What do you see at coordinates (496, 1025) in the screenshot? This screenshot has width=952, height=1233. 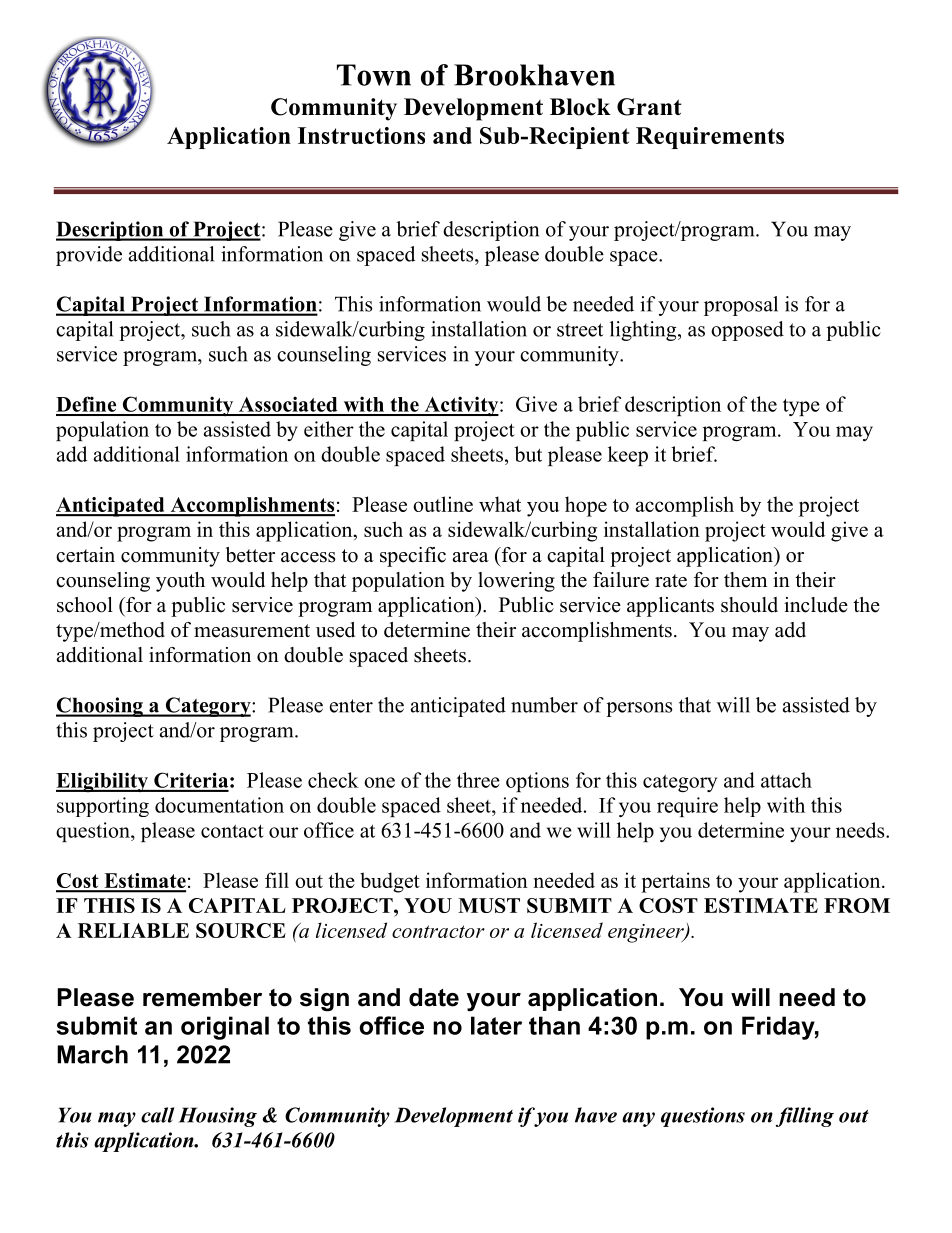 I see `later` at bounding box center [496, 1025].
